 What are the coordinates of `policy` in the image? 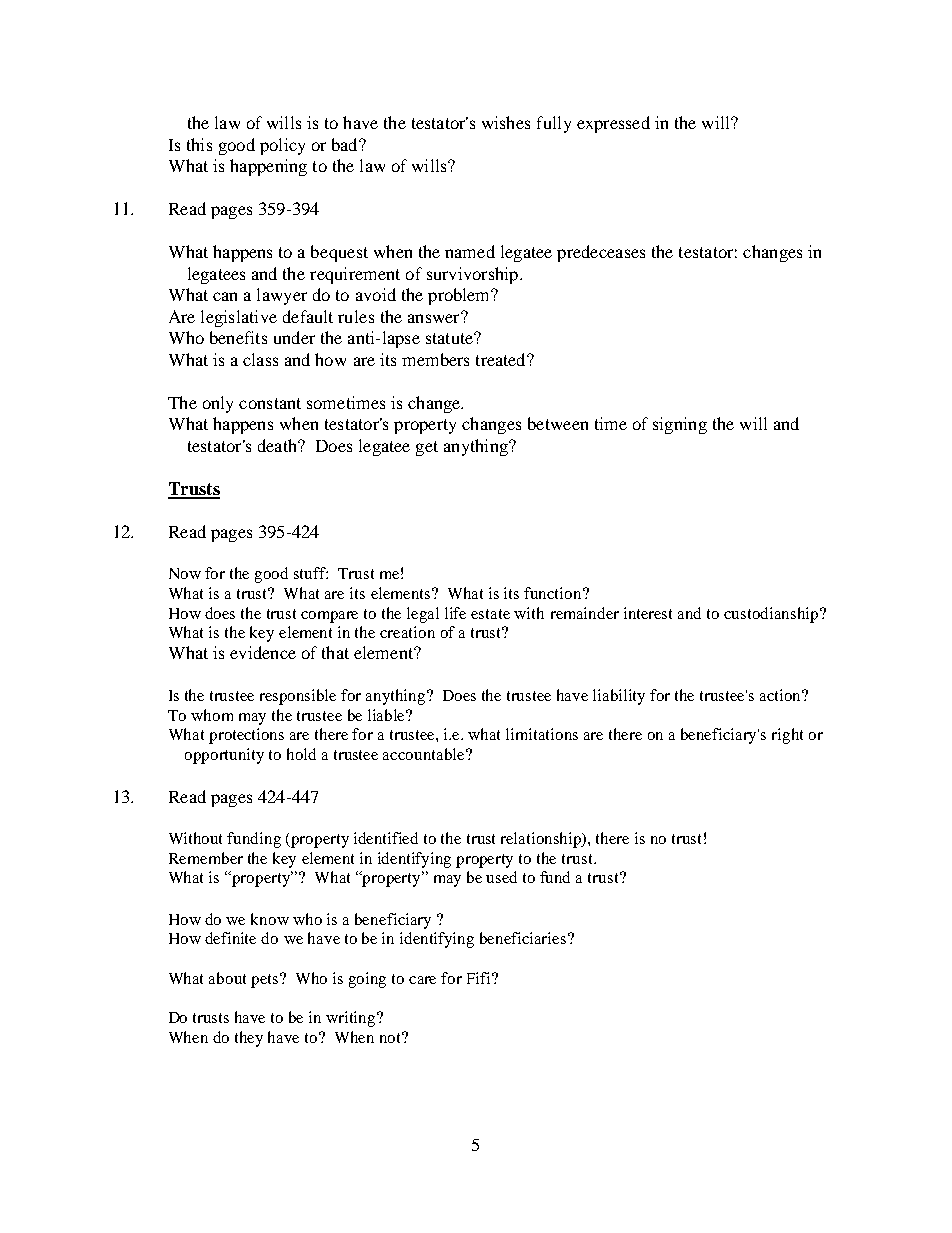 It's located at (282, 146).
